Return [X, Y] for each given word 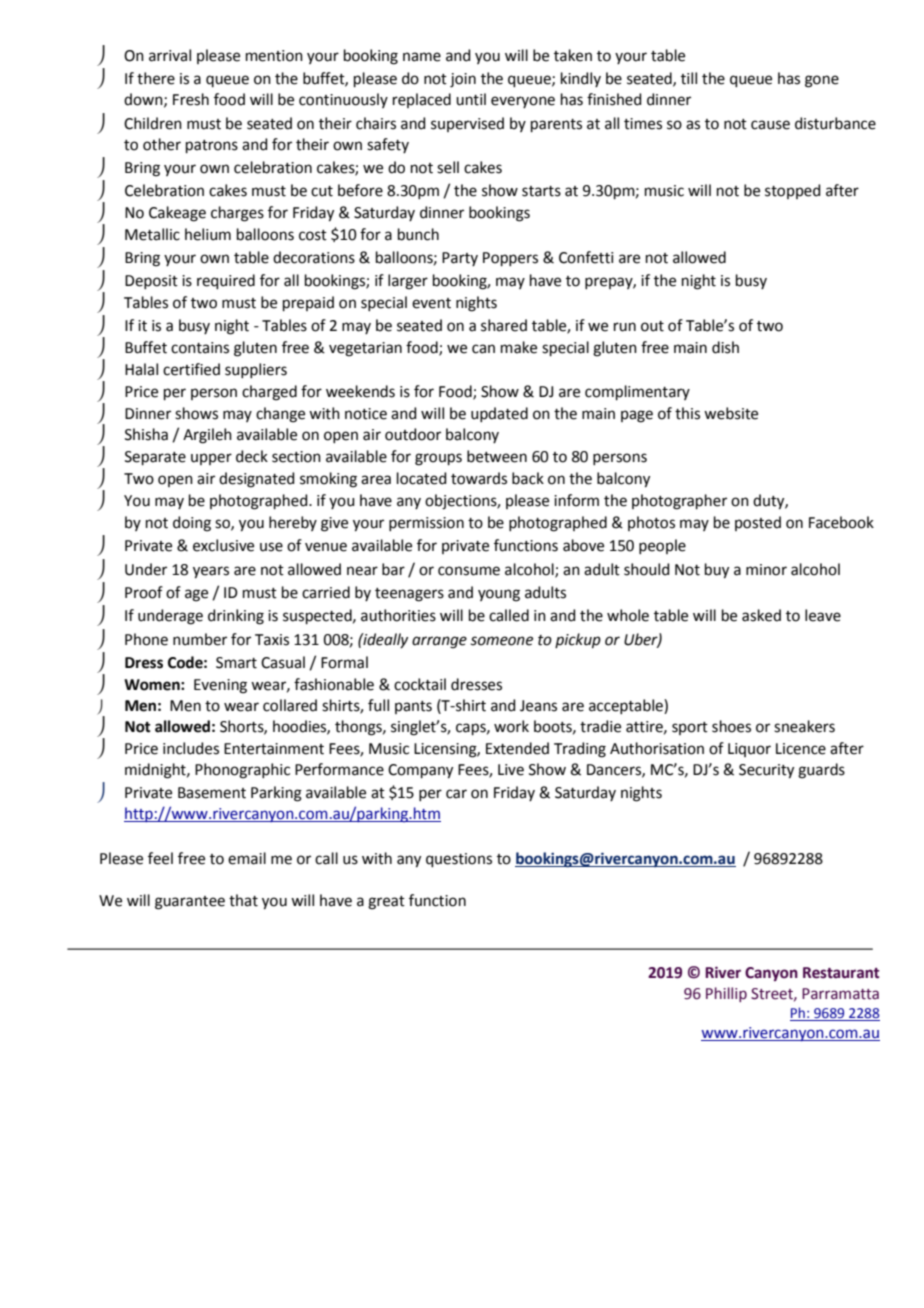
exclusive [223, 545]
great [386, 903]
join [463, 80]
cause [770, 125]
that [243, 900]
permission [426, 524]
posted [758, 523]
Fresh [191, 99]
